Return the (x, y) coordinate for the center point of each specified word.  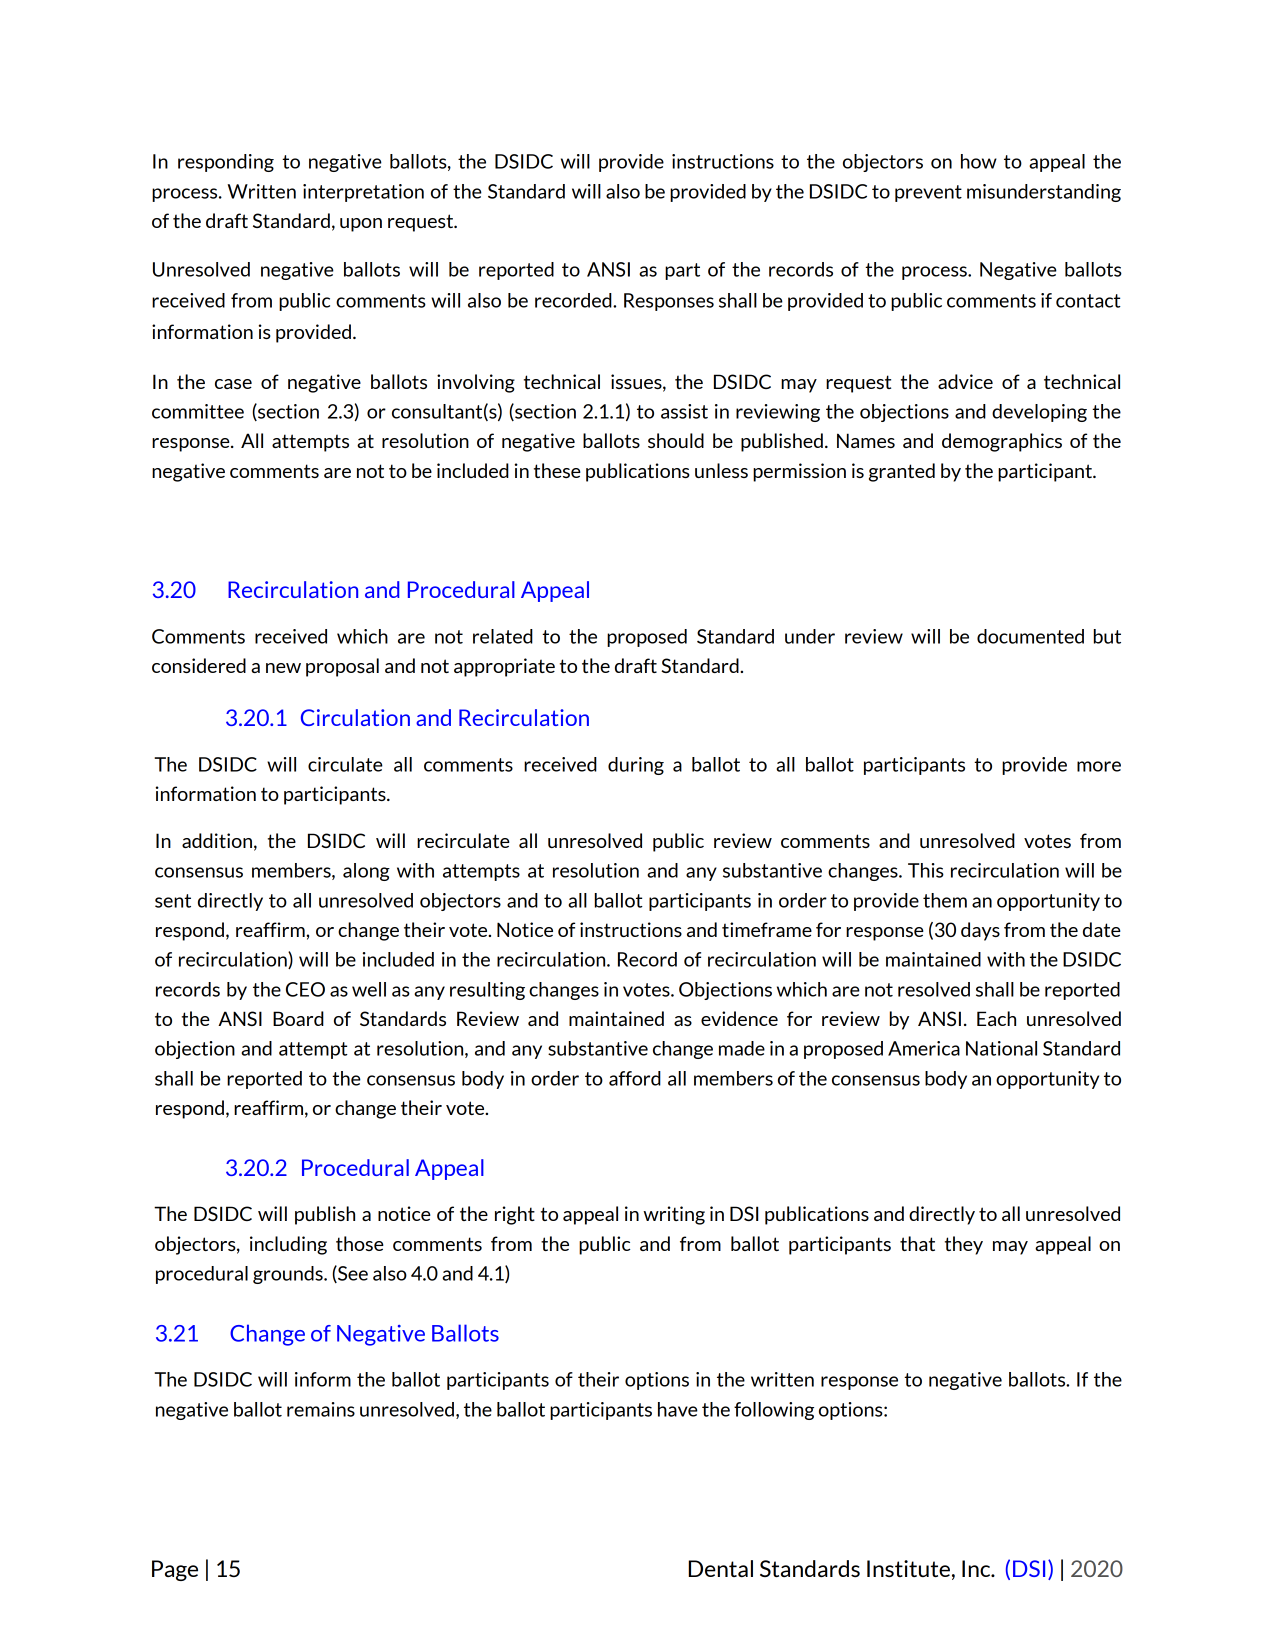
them (945, 900)
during (636, 766)
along (366, 872)
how (979, 161)
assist (684, 411)
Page (175, 1570)
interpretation (363, 193)
